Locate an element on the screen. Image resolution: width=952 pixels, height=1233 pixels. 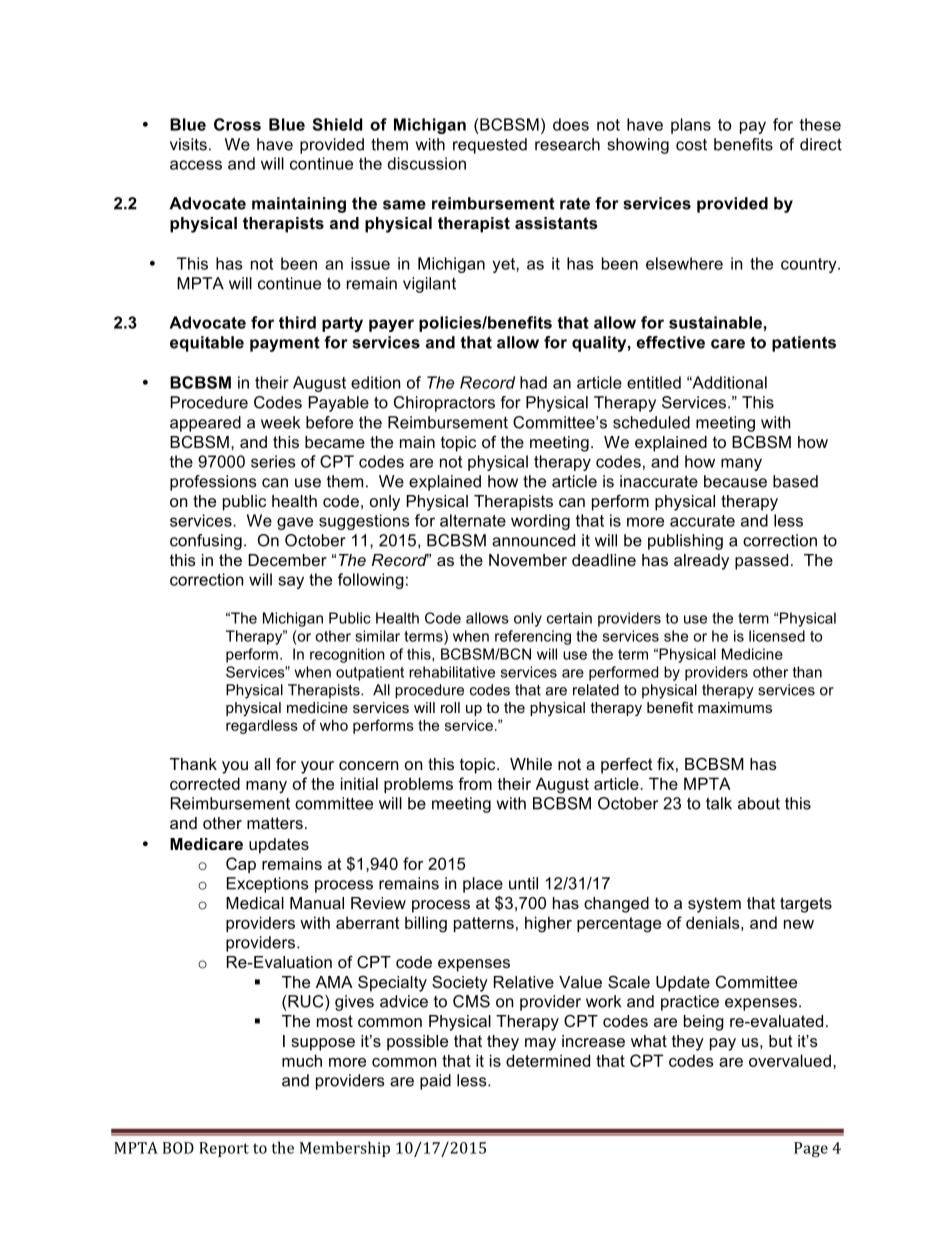
requested is located at coordinates (490, 146).
